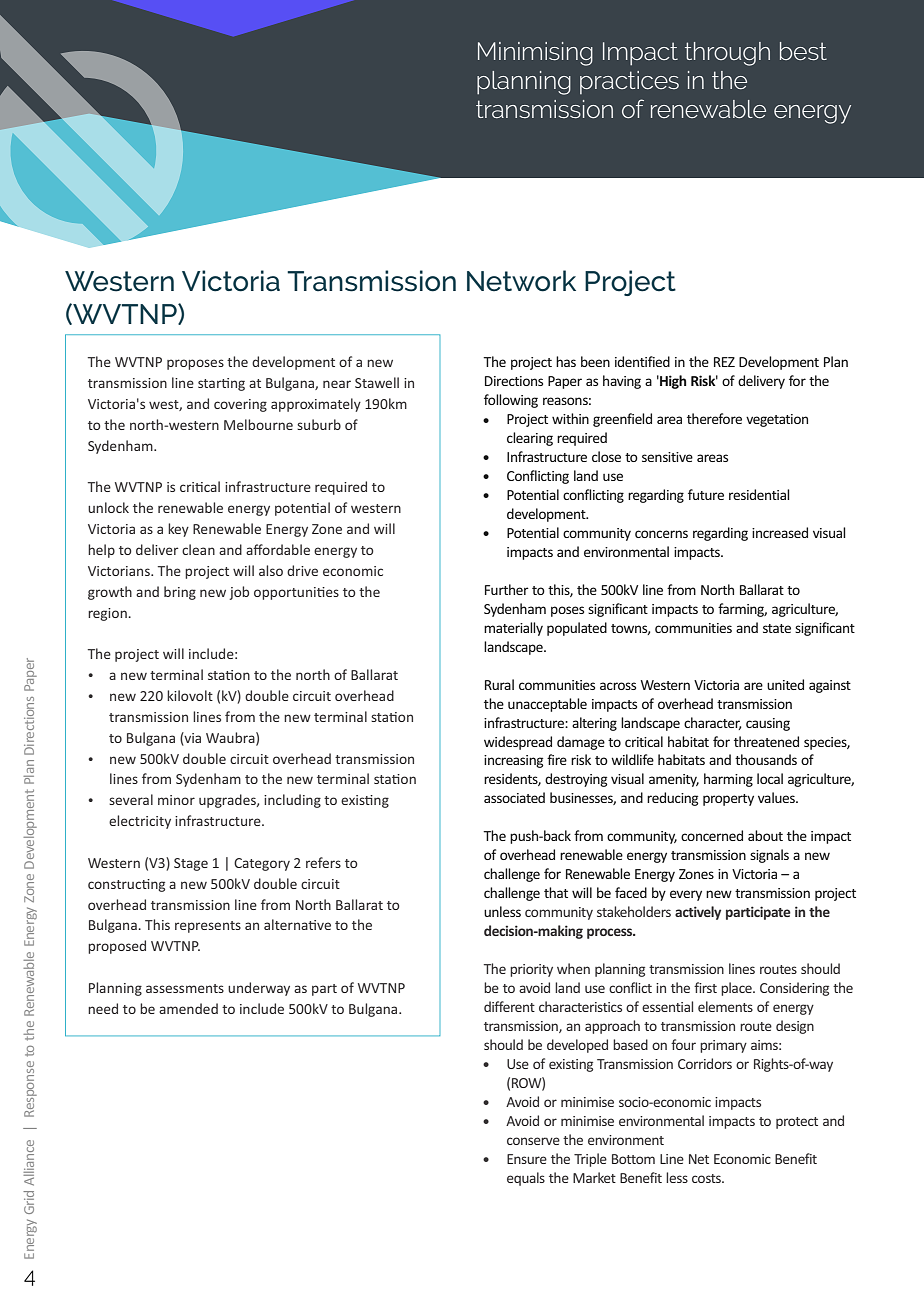  Describe the element at coordinates (188, 1008) in the page. I see `amended` at that location.
